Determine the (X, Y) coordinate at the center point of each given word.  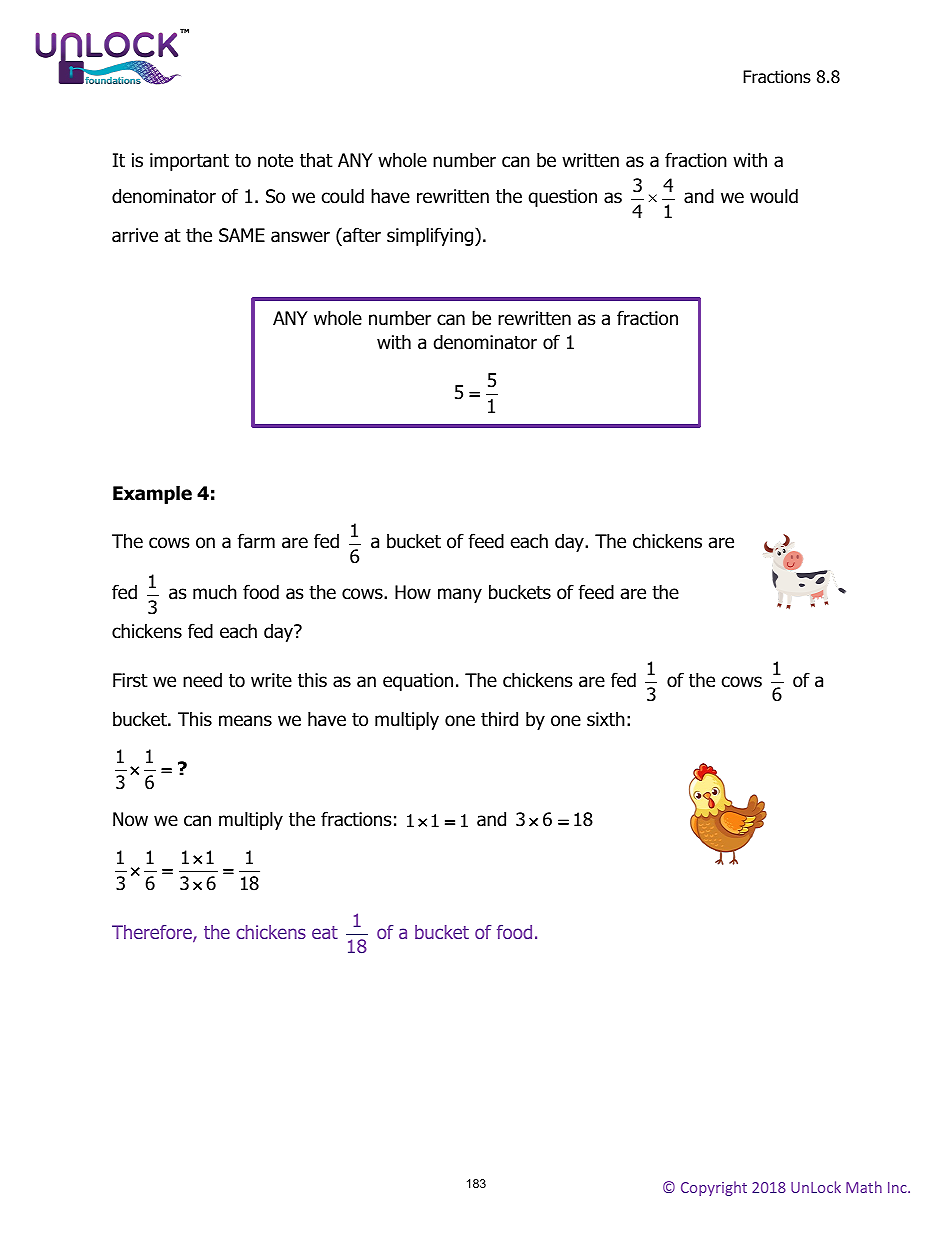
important (189, 162)
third (499, 719)
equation (418, 682)
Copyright (714, 1188)
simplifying (431, 236)
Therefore (153, 933)
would (774, 196)
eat (325, 932)
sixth (606, 719)
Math (864, 1187)
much (215, 592)
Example (152, 494)
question (562, 198)
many (460, 595)
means (245, 721)
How (413, 592)
